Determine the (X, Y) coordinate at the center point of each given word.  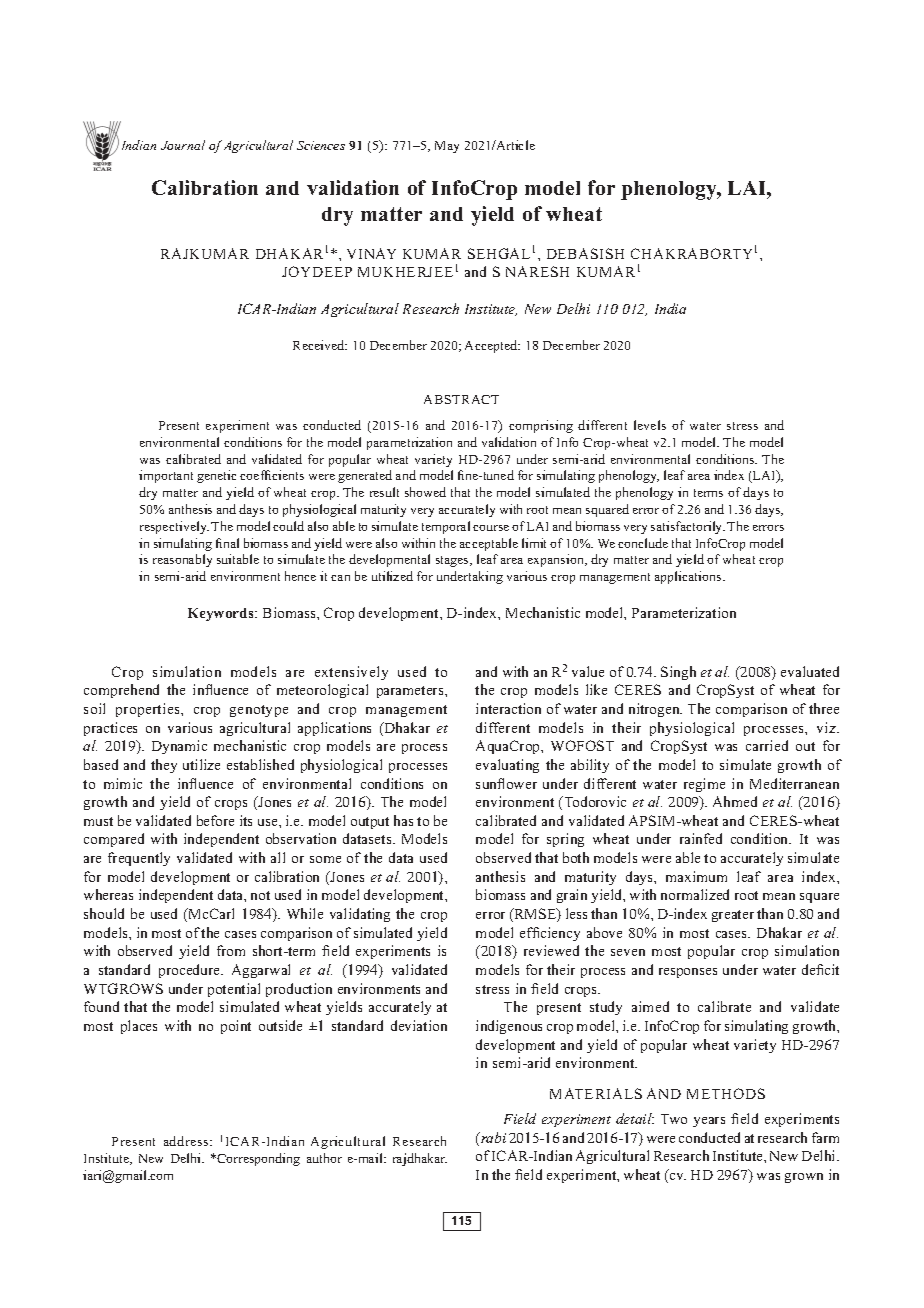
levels (650, 425)
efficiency (550, 934)
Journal (183, 145)
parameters (411, 692)
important (166, 476)
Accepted (492, 346)
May (447, 147)
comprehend (121, 691)
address (187, 1141)
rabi (492, 1137)
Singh (678, 673)
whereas (108, 894)
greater (733, 916)
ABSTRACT (461, 399)
